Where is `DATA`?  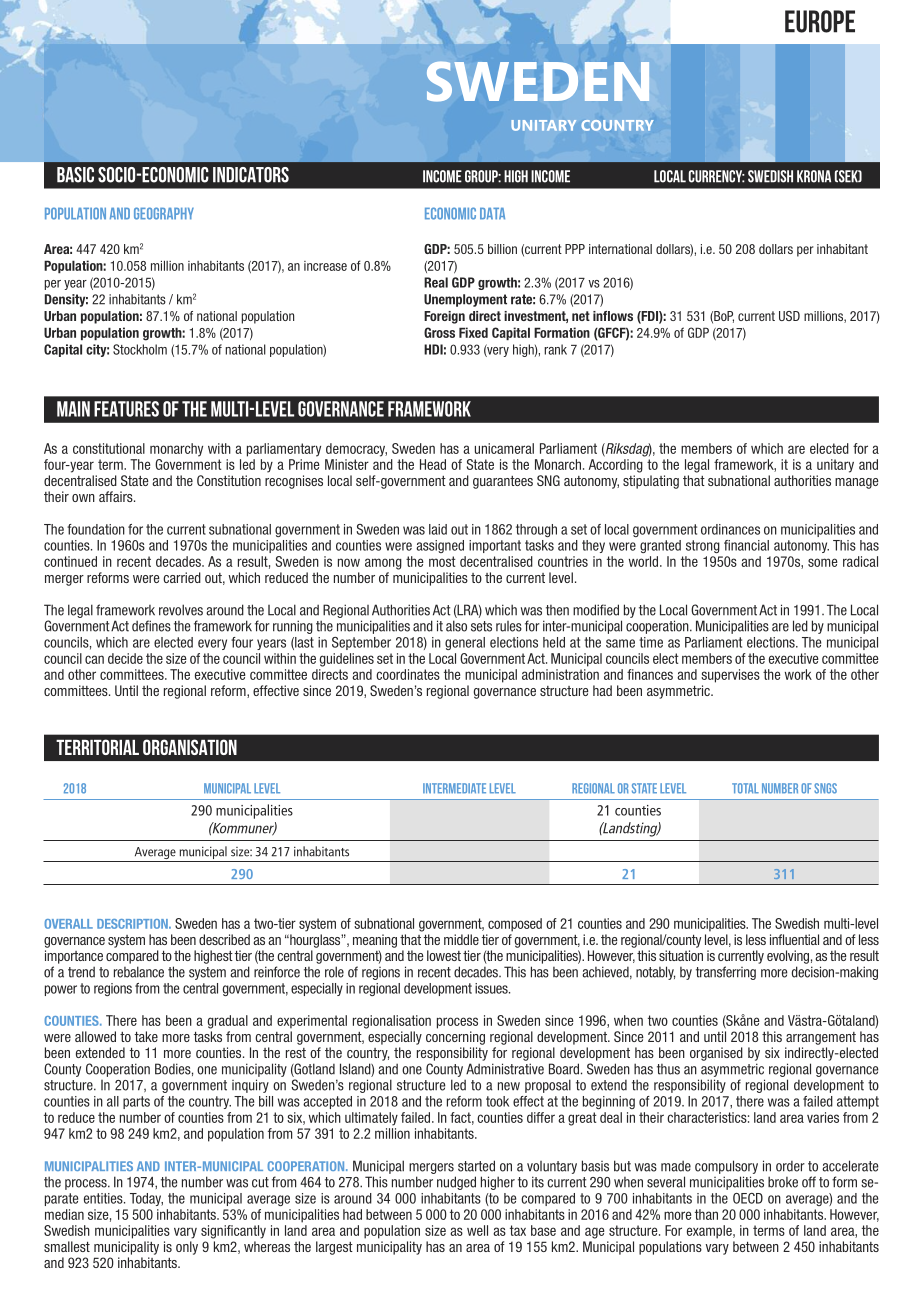 DATA is located at coordinates (492, 214).
